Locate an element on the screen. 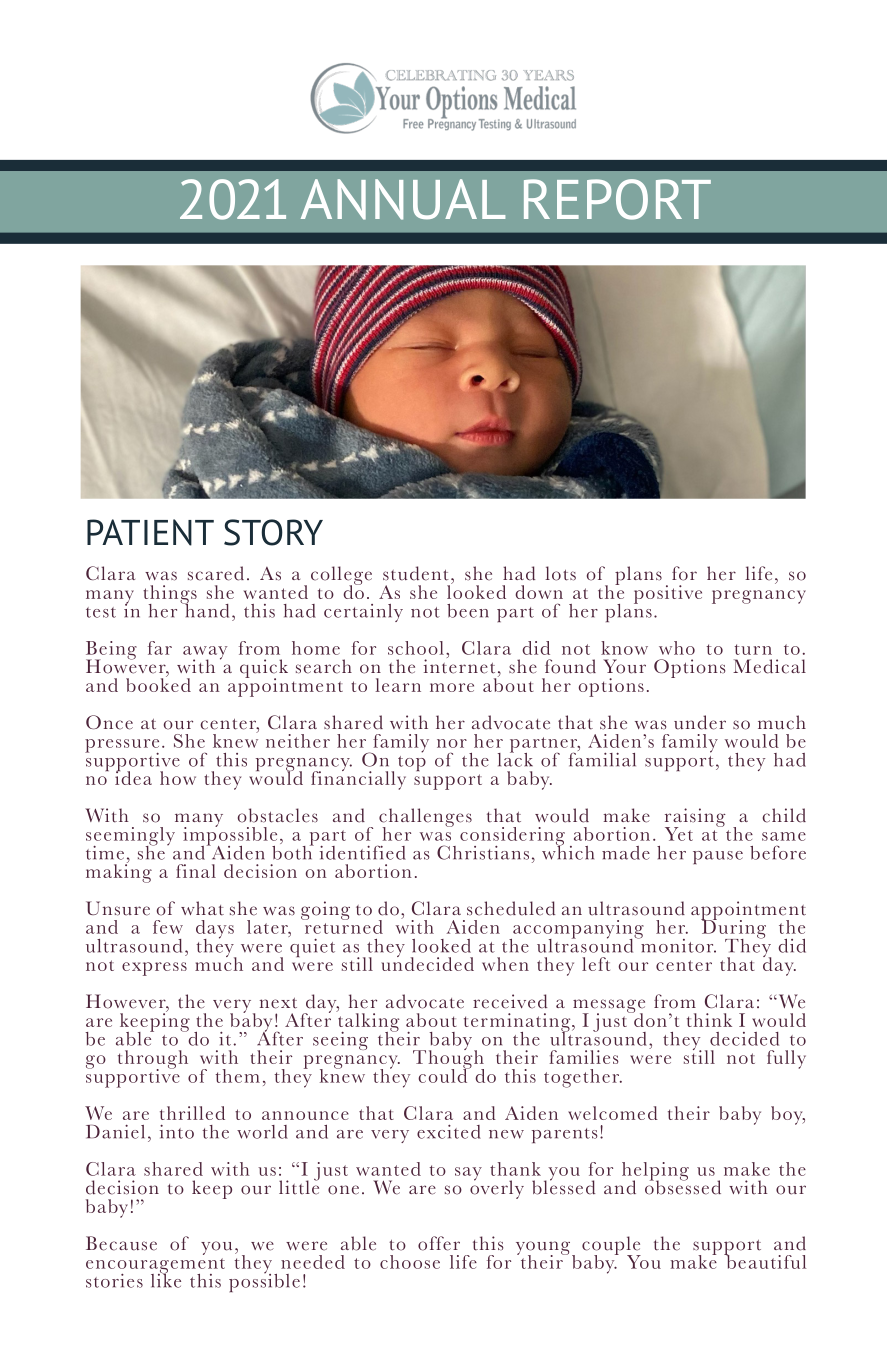 This screenshot has height=1372, width=887. ANNUAL is located at coordinates (403, 199).
